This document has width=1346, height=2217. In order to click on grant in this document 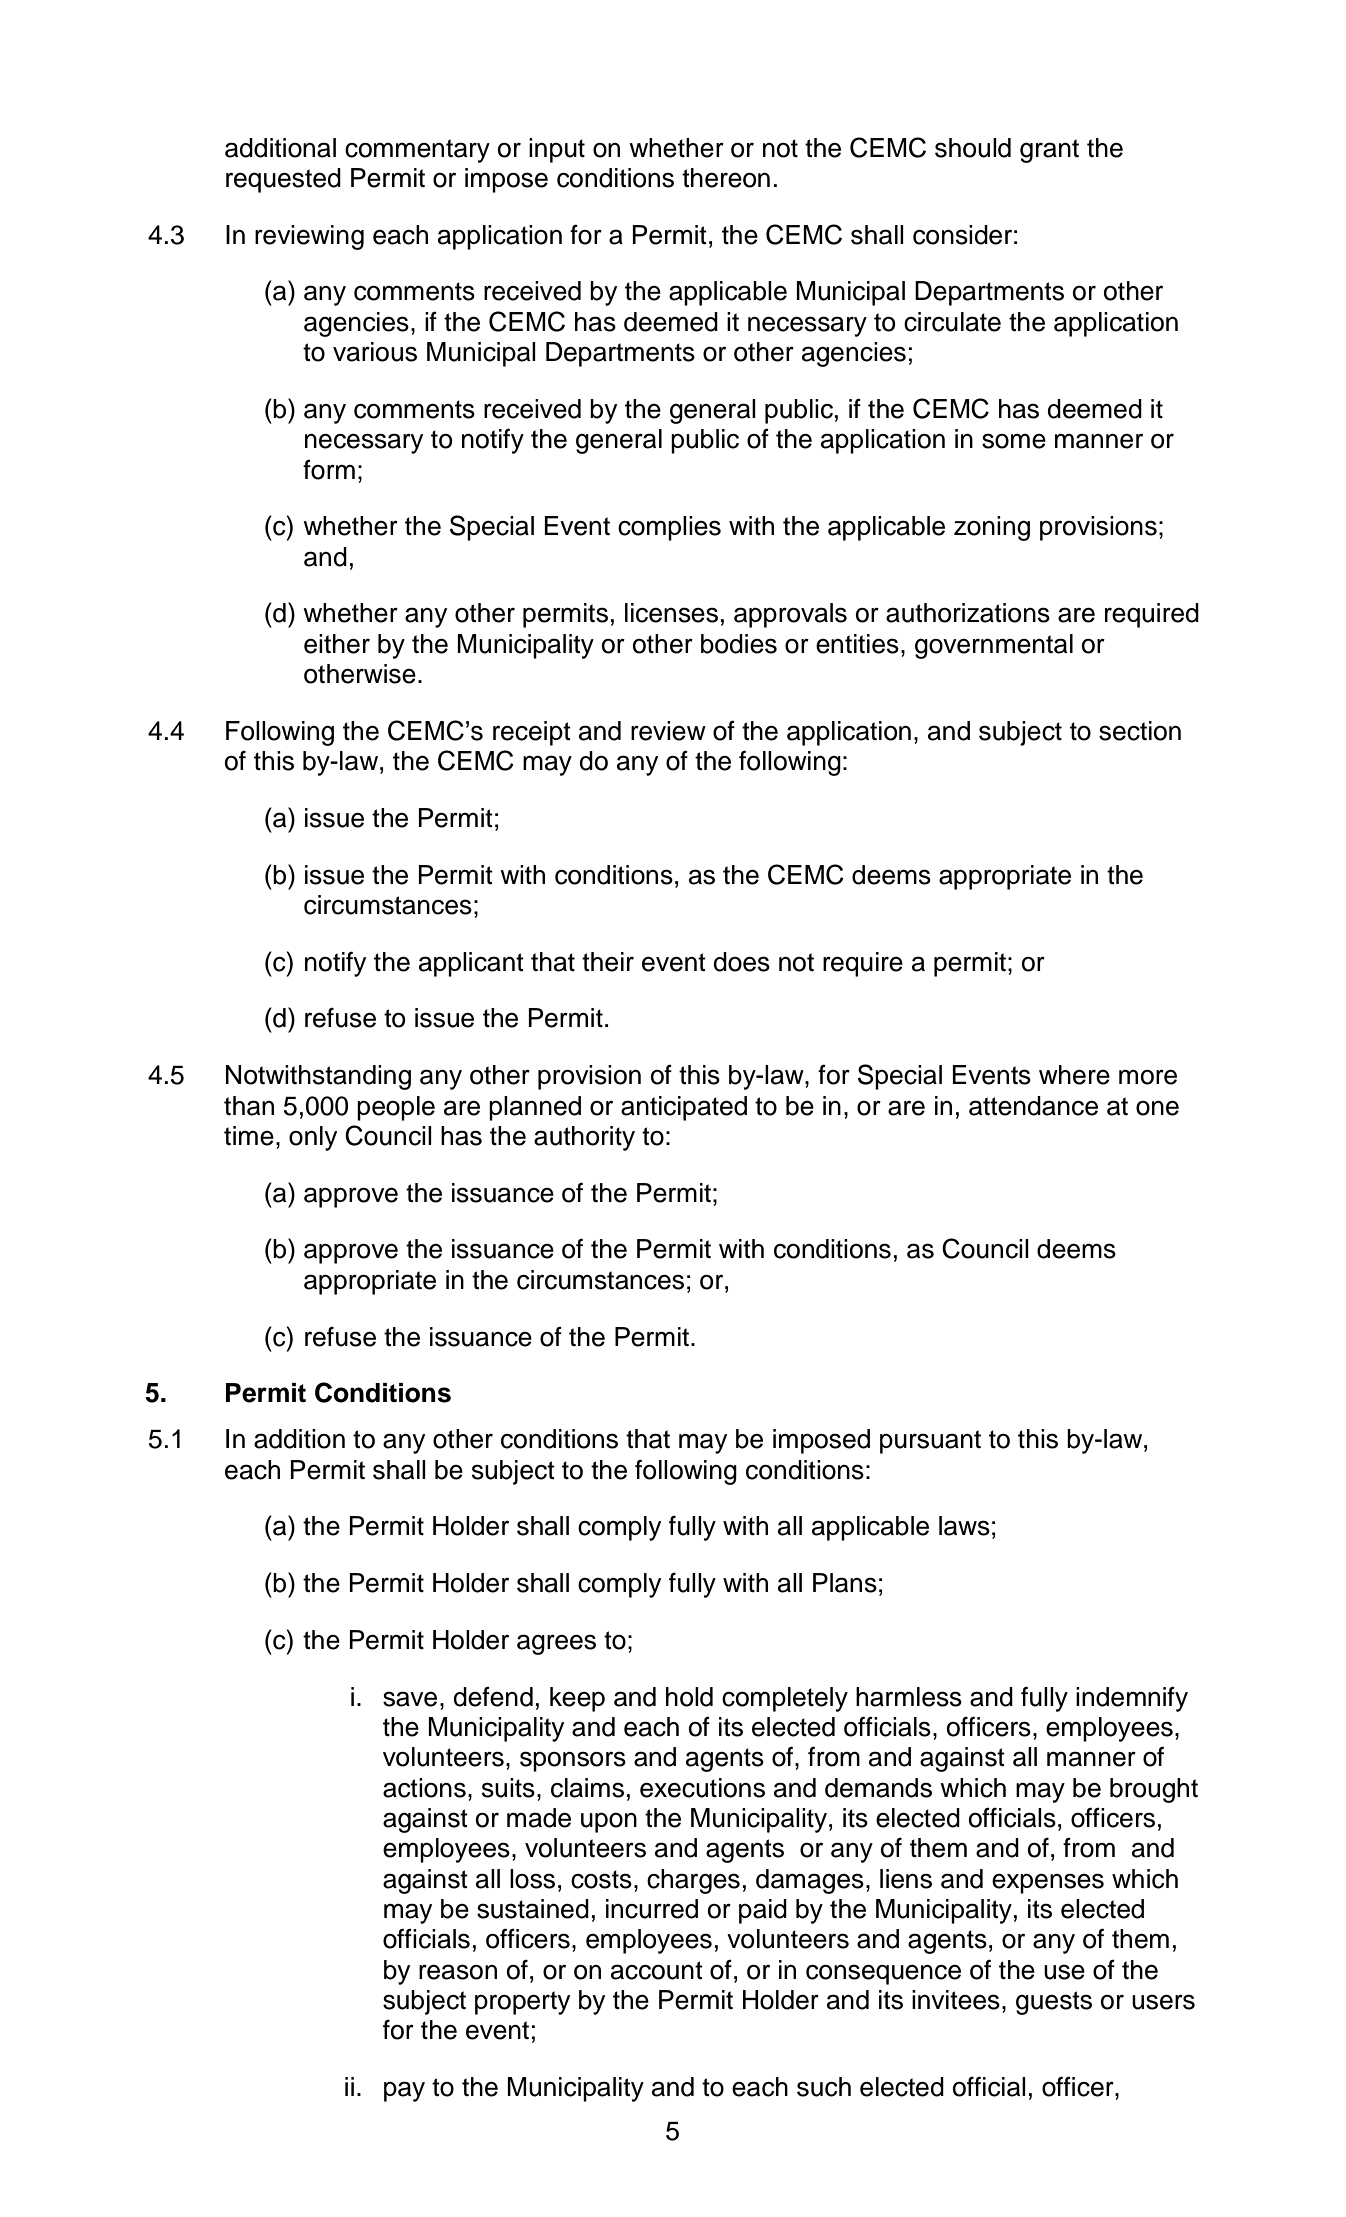, I will do `click(1049, 151)`.
